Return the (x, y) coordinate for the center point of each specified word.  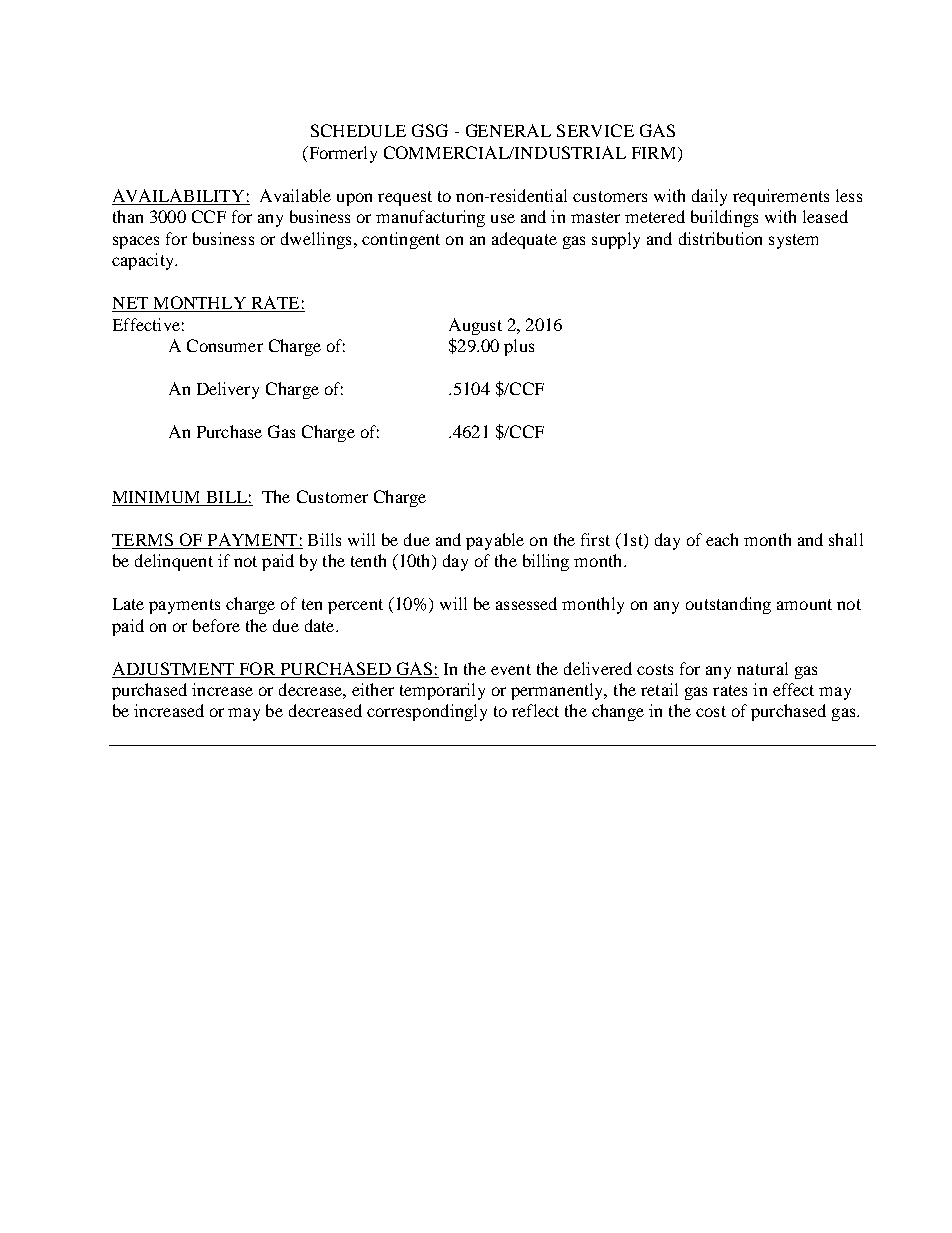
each (722, 539)
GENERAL (508, 130)
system (793, 241)
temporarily (442, 691)
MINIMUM (156, 497)
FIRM (655, 153)
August (475, 326)
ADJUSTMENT (173, 668)
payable (495, 541)
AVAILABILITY (178, 195)
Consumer (225, 345)
